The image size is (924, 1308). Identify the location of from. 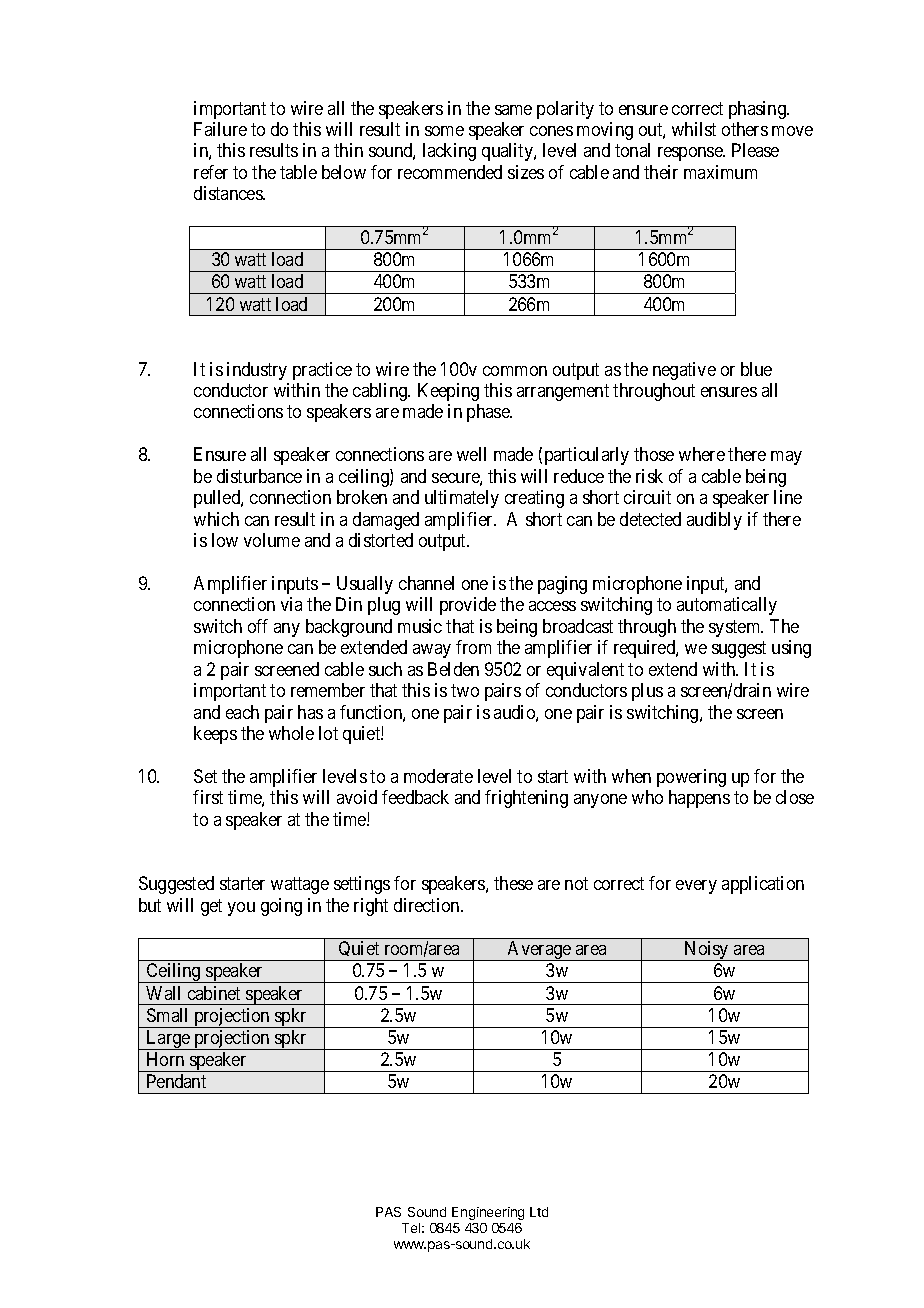
(473, 647).
